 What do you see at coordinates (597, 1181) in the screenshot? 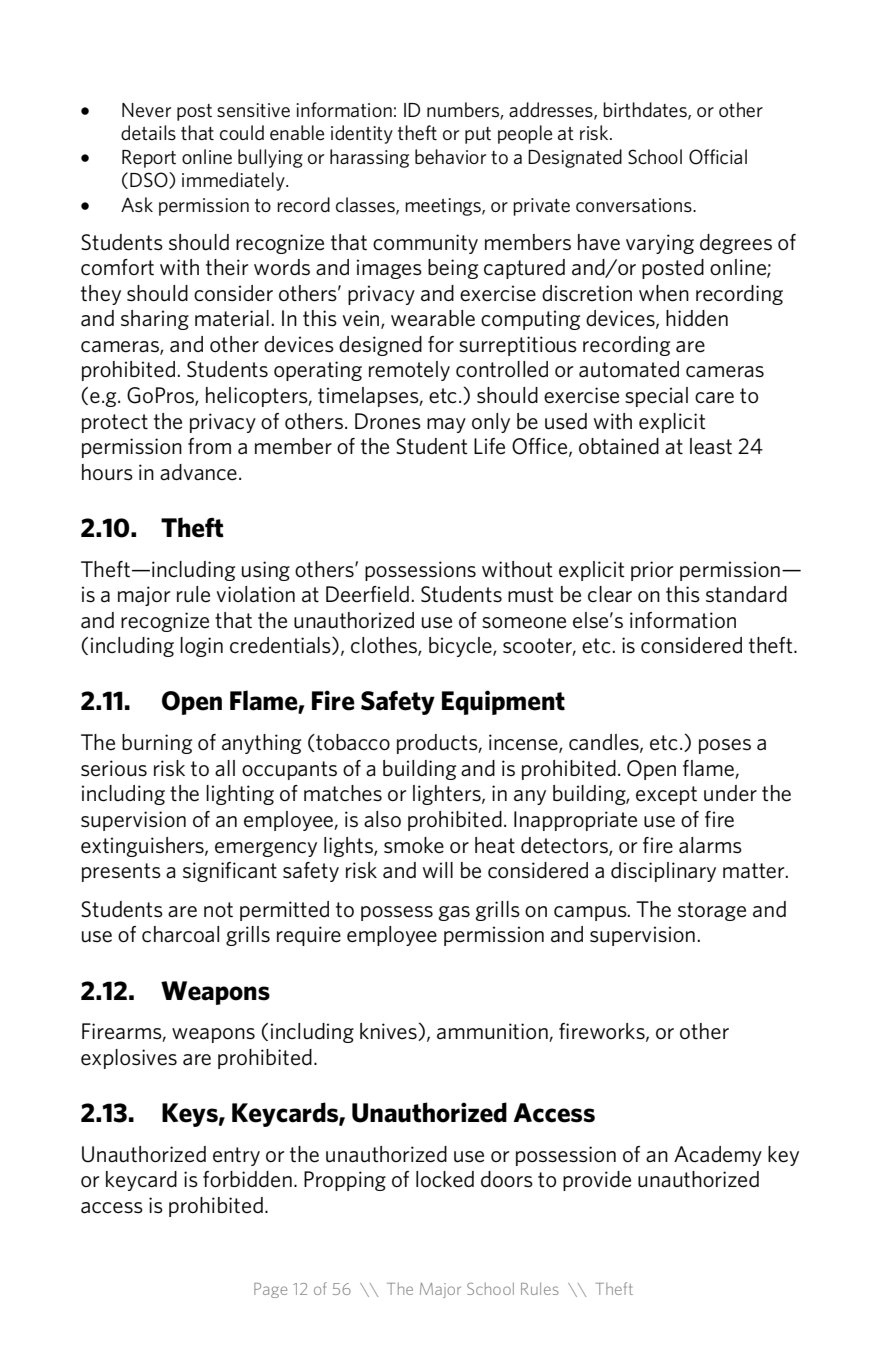
I see `provide` at bounding box center [597, 1181].
